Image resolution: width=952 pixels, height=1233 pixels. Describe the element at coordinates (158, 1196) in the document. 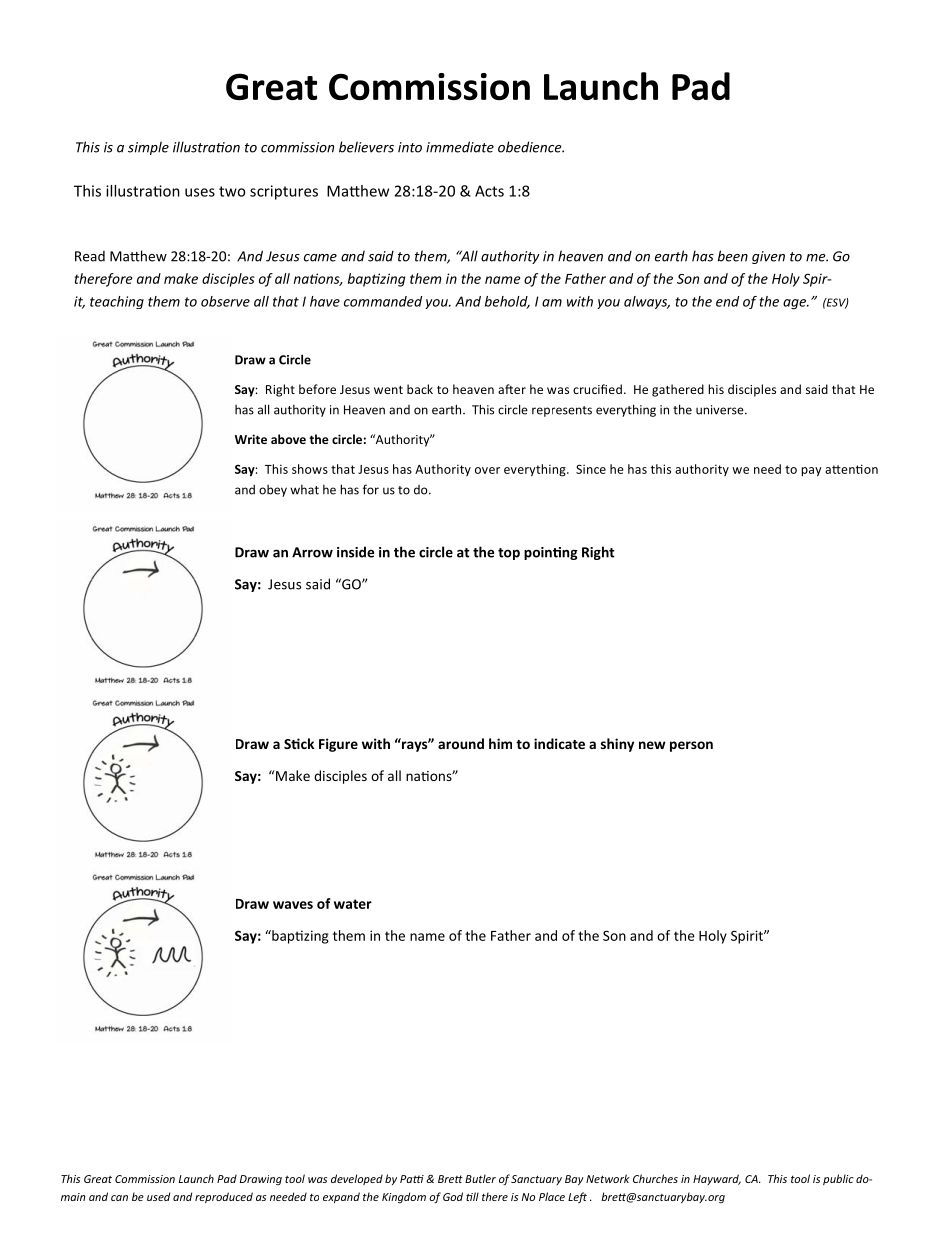

I see `used` at that location.
